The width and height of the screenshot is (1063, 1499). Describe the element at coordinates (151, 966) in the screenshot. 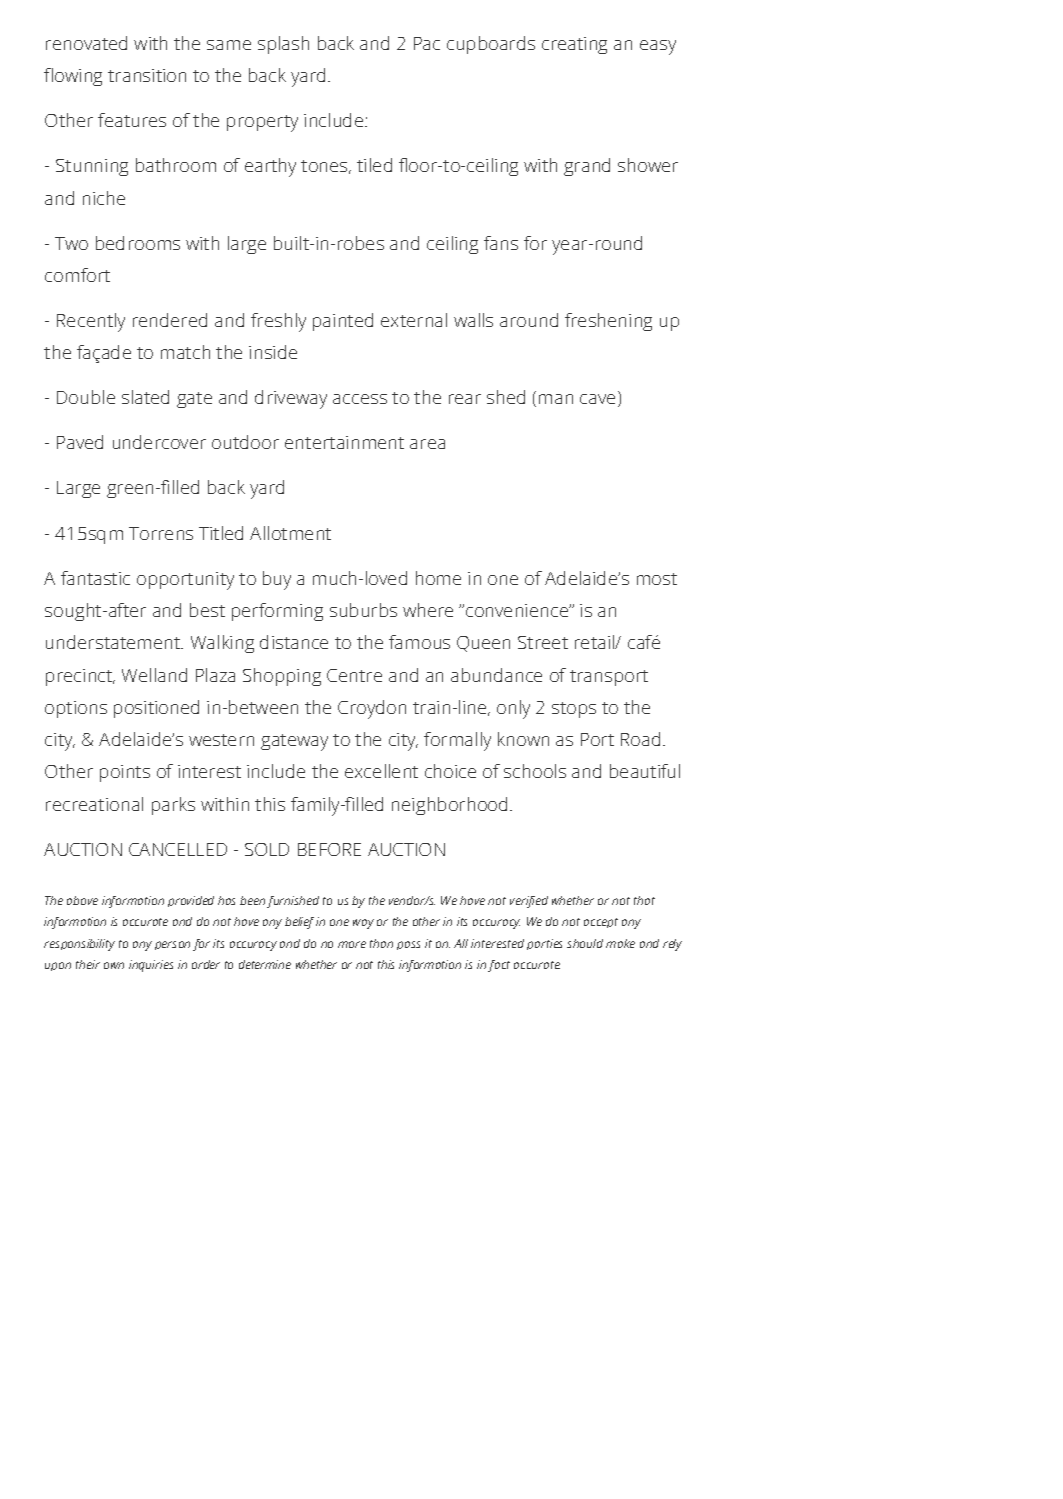

I see `inquiries` at that location.
